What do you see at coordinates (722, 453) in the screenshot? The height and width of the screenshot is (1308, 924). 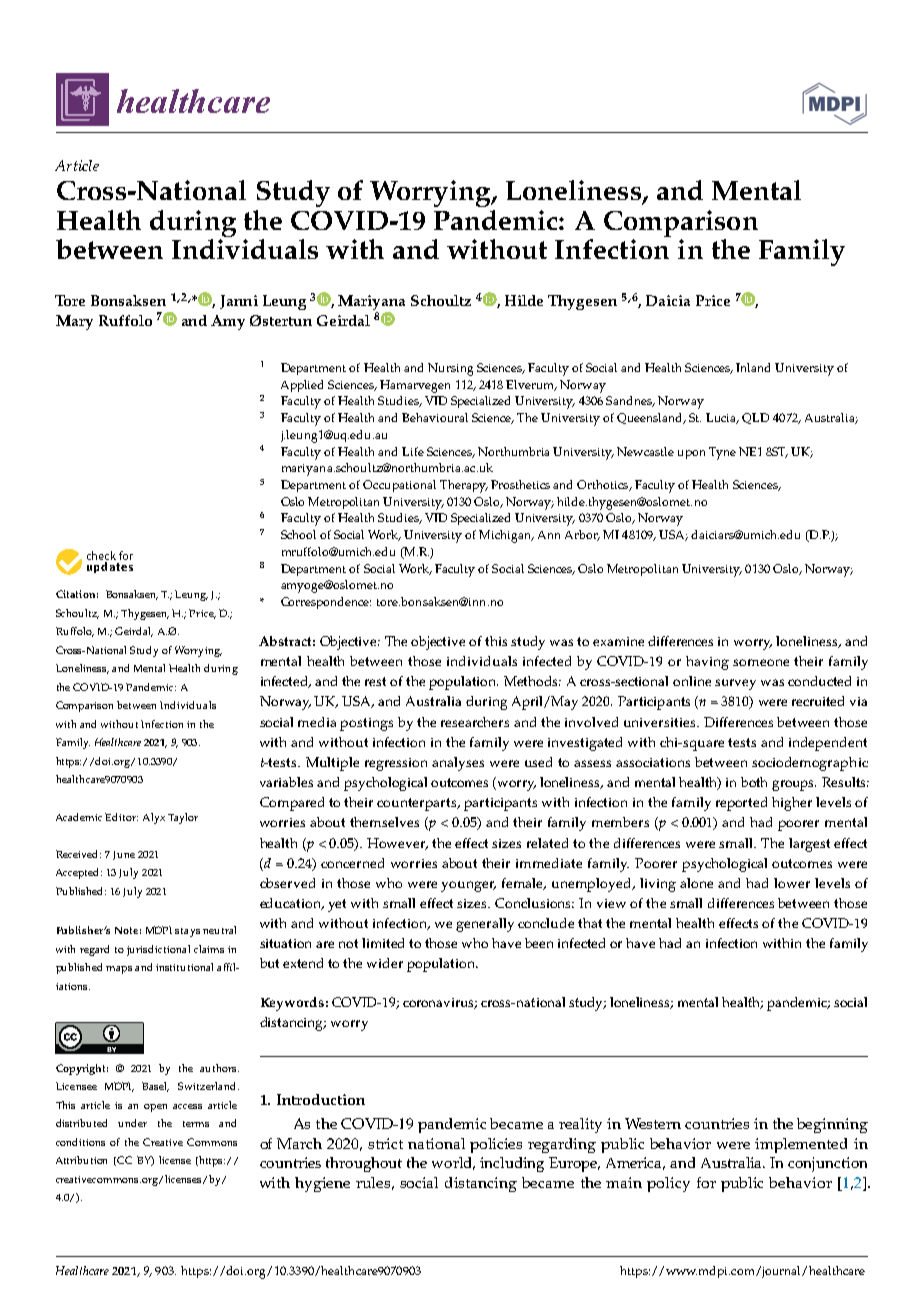 I see `Tyne` at bounding box center [722, 453].
